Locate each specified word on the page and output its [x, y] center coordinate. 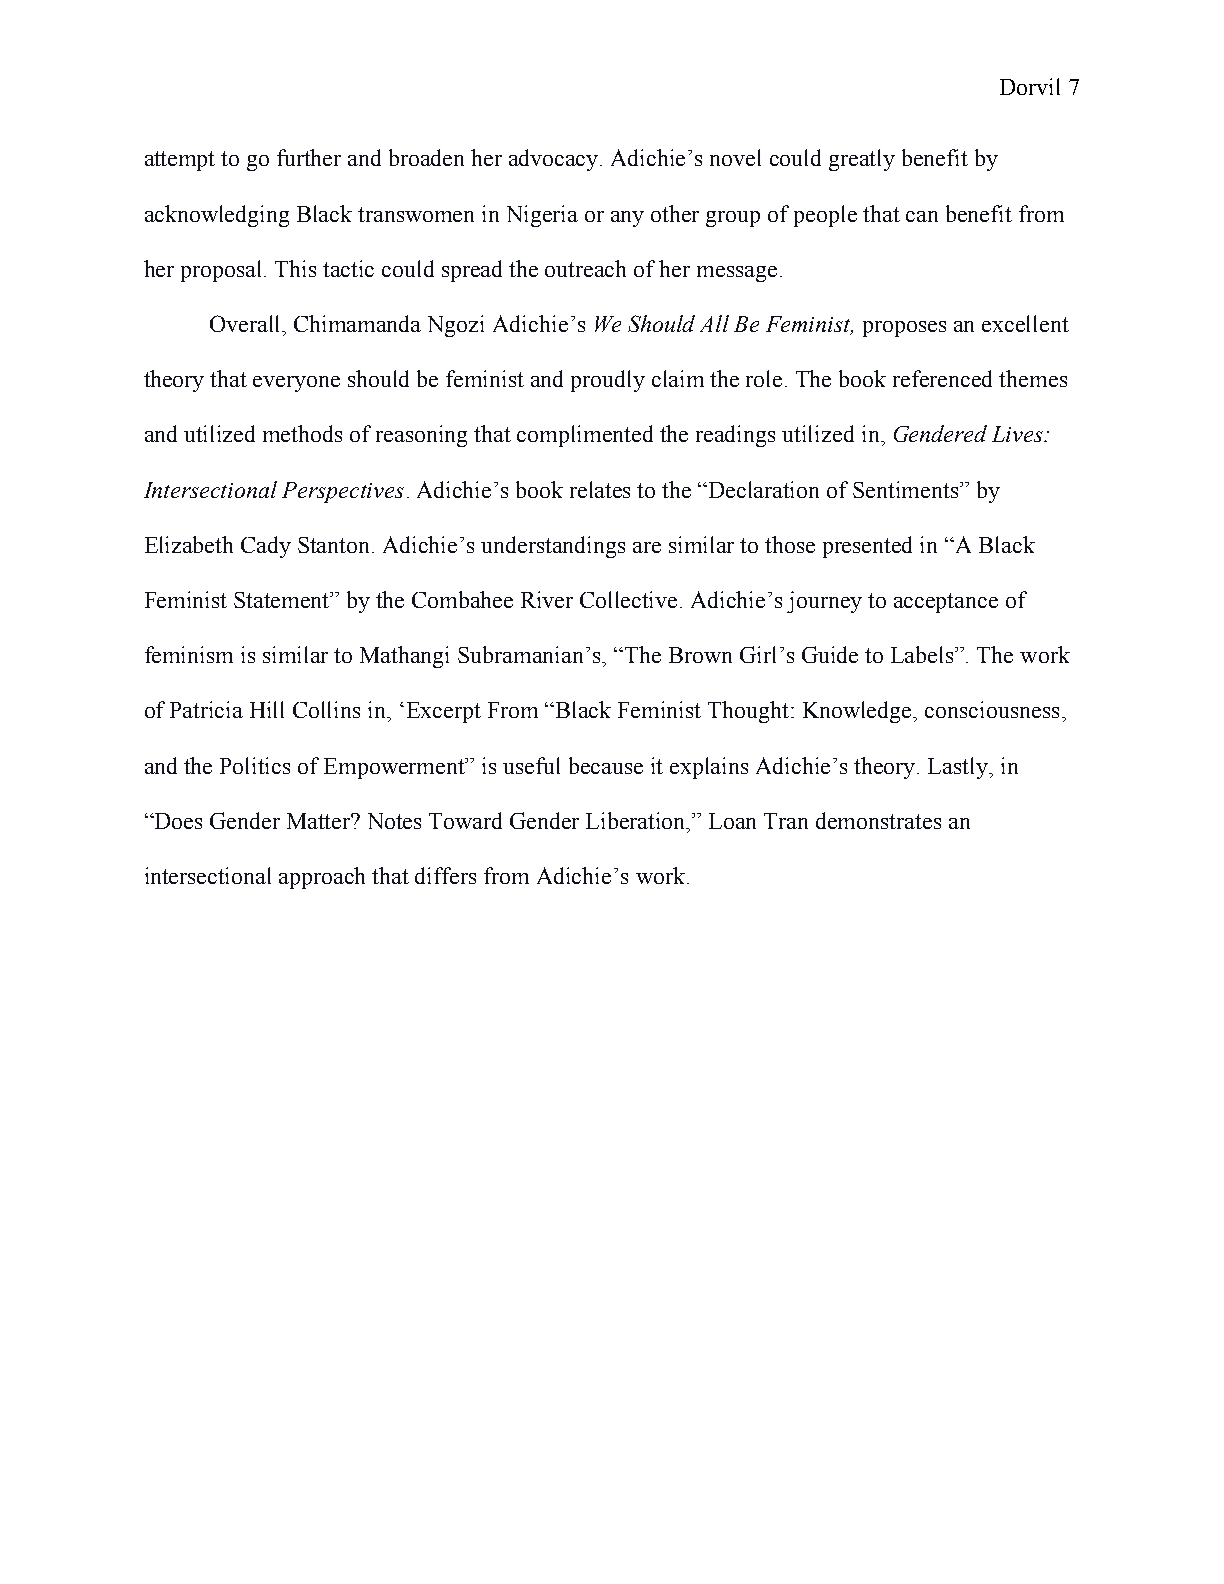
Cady [266, 547]
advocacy [555, 160]
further [309, 157]
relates [600, 489]
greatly [862, 160]
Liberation [637, 822]
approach [322, 878]
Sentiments [907, 489]
